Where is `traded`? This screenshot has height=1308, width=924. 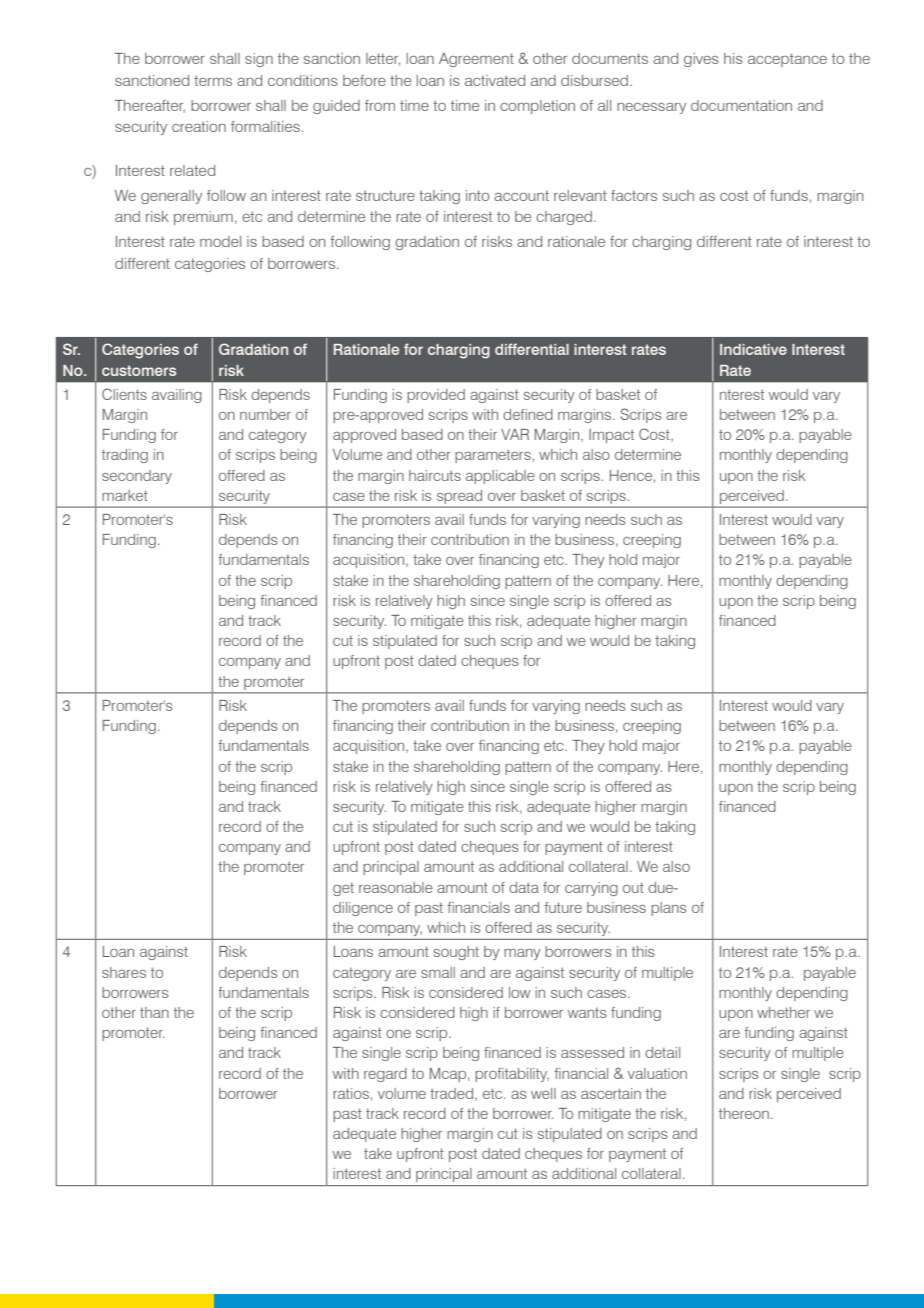
traded is located at coordinates (453, 1094).
